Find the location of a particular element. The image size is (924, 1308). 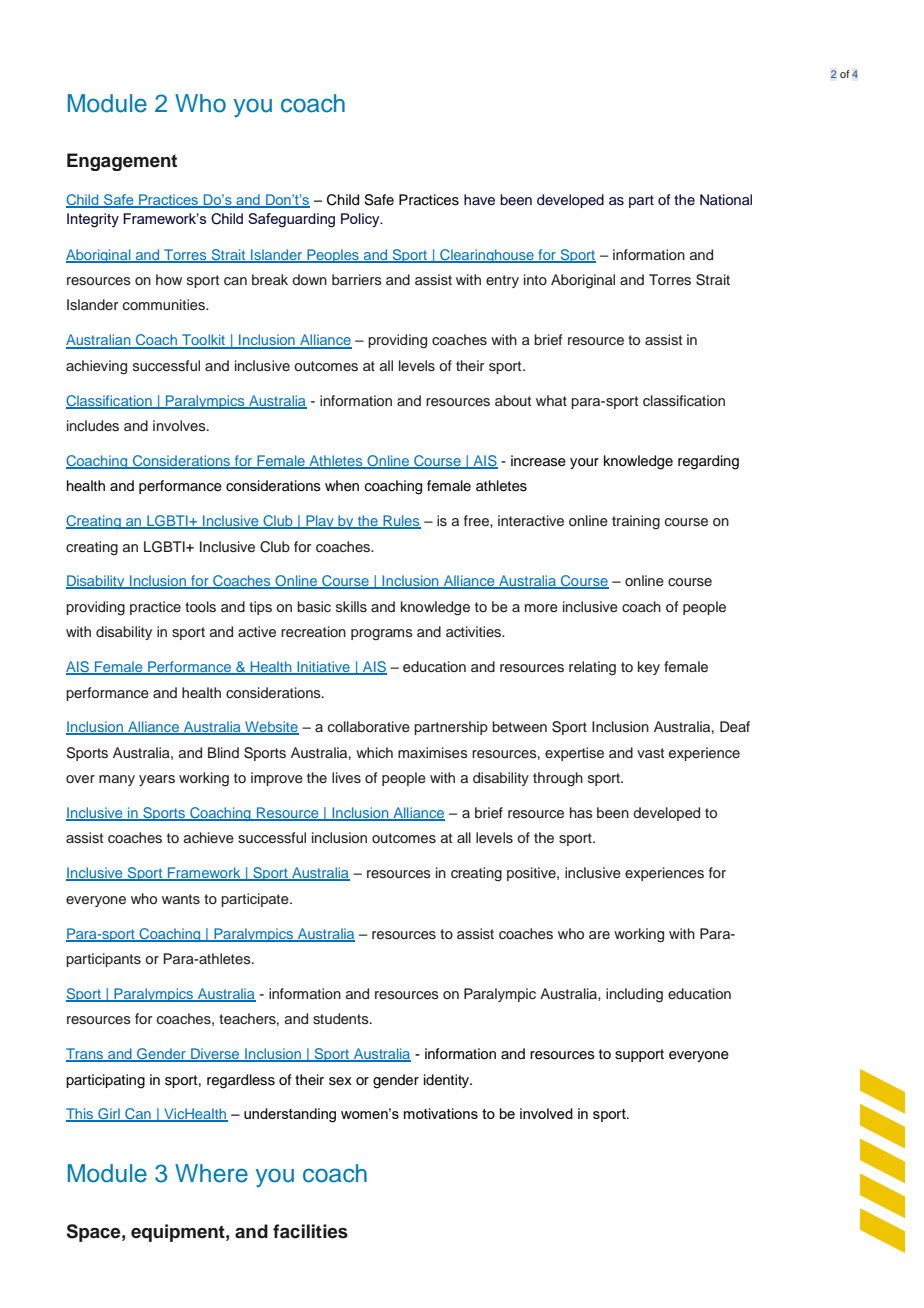

Engagement is located at coordinates (122, 162).
